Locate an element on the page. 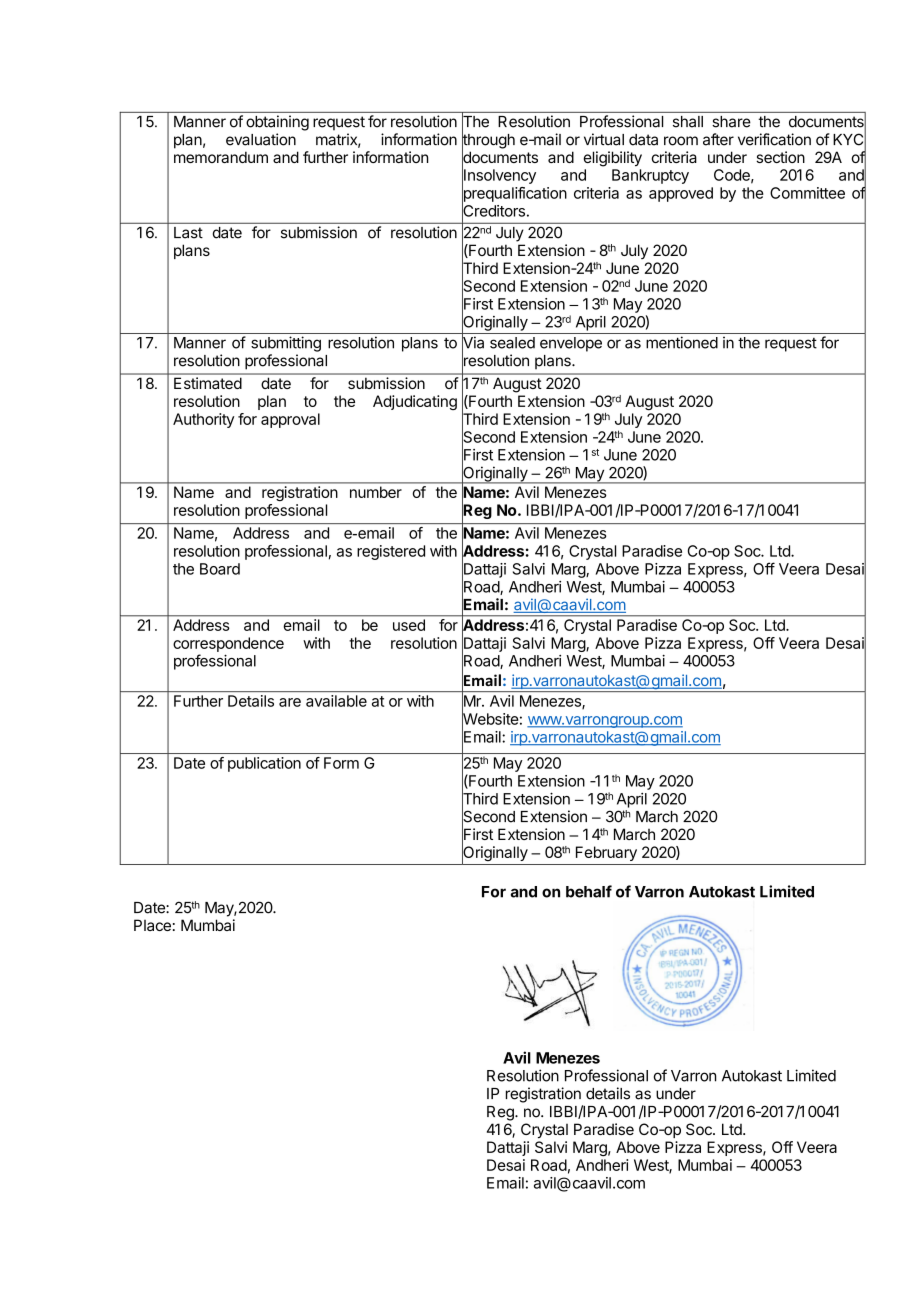 This document has height=1308, width=924. Board is located at coordinates (220, 569).
